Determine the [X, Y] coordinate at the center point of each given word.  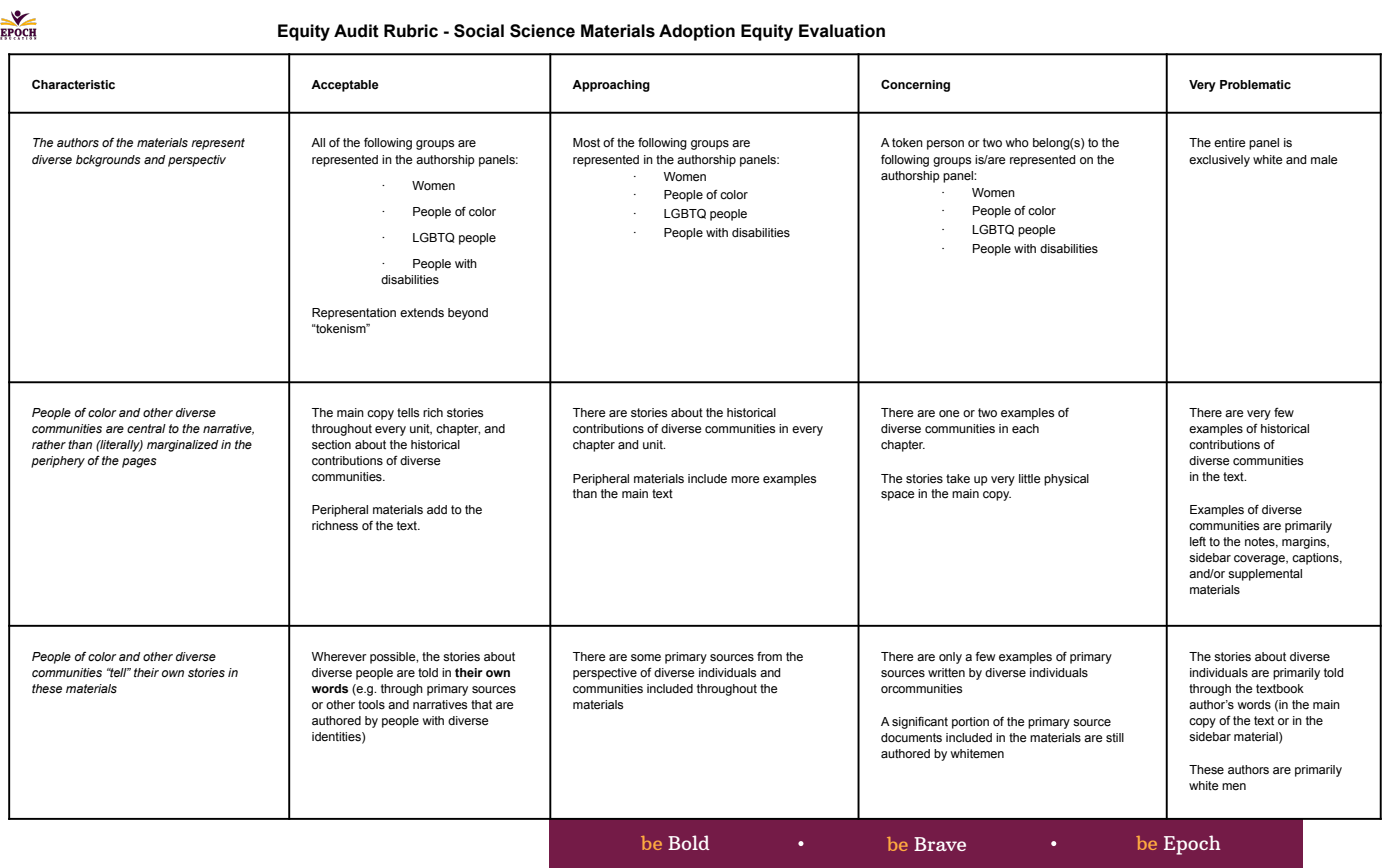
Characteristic [73, 84]
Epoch [1192, 845]
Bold [689, 842]
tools [371, 705]
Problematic [1255, 85]
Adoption [697, 32]
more [745, 480]
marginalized [182, 446]
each [1025, 429]
